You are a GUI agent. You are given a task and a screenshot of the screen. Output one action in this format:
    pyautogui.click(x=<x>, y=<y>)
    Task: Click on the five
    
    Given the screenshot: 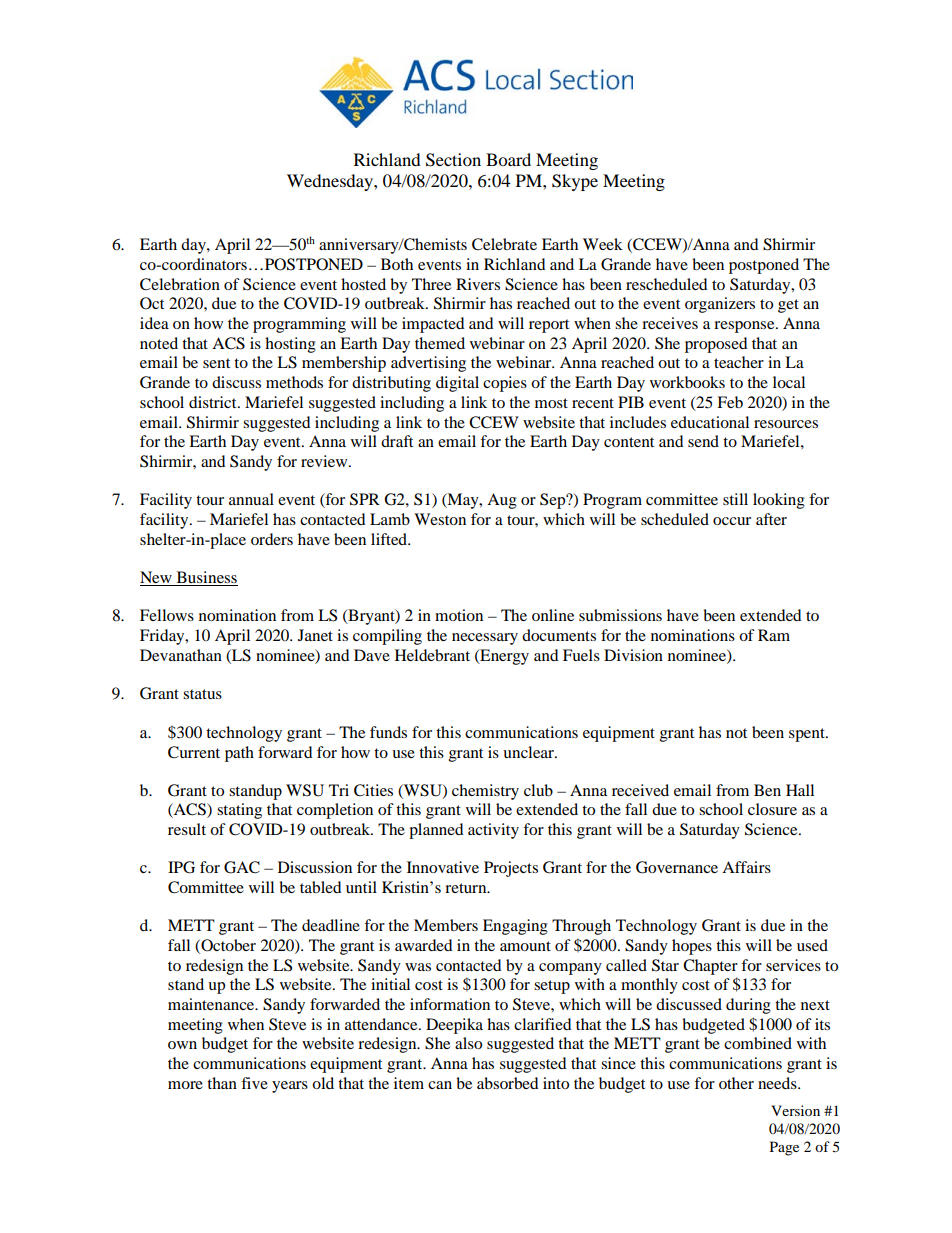 What is the action you would take?
    pyautogui.click(x=254, y=1083)
